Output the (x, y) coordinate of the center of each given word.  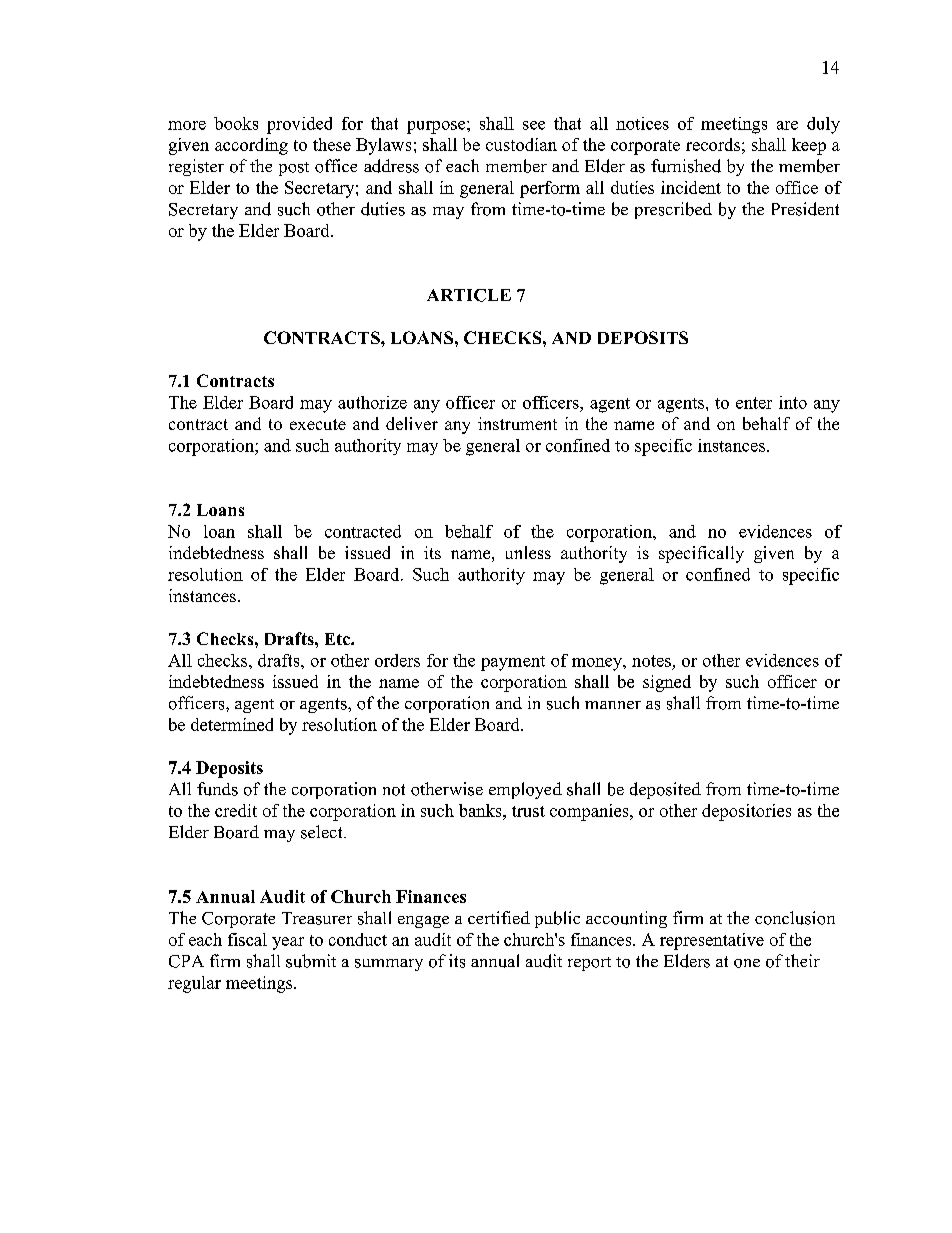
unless (528, 552)
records (713, 144)
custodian (521, 144)
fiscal (247, 939)
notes (651, 661)
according (251, 146)
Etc (338, 639)
